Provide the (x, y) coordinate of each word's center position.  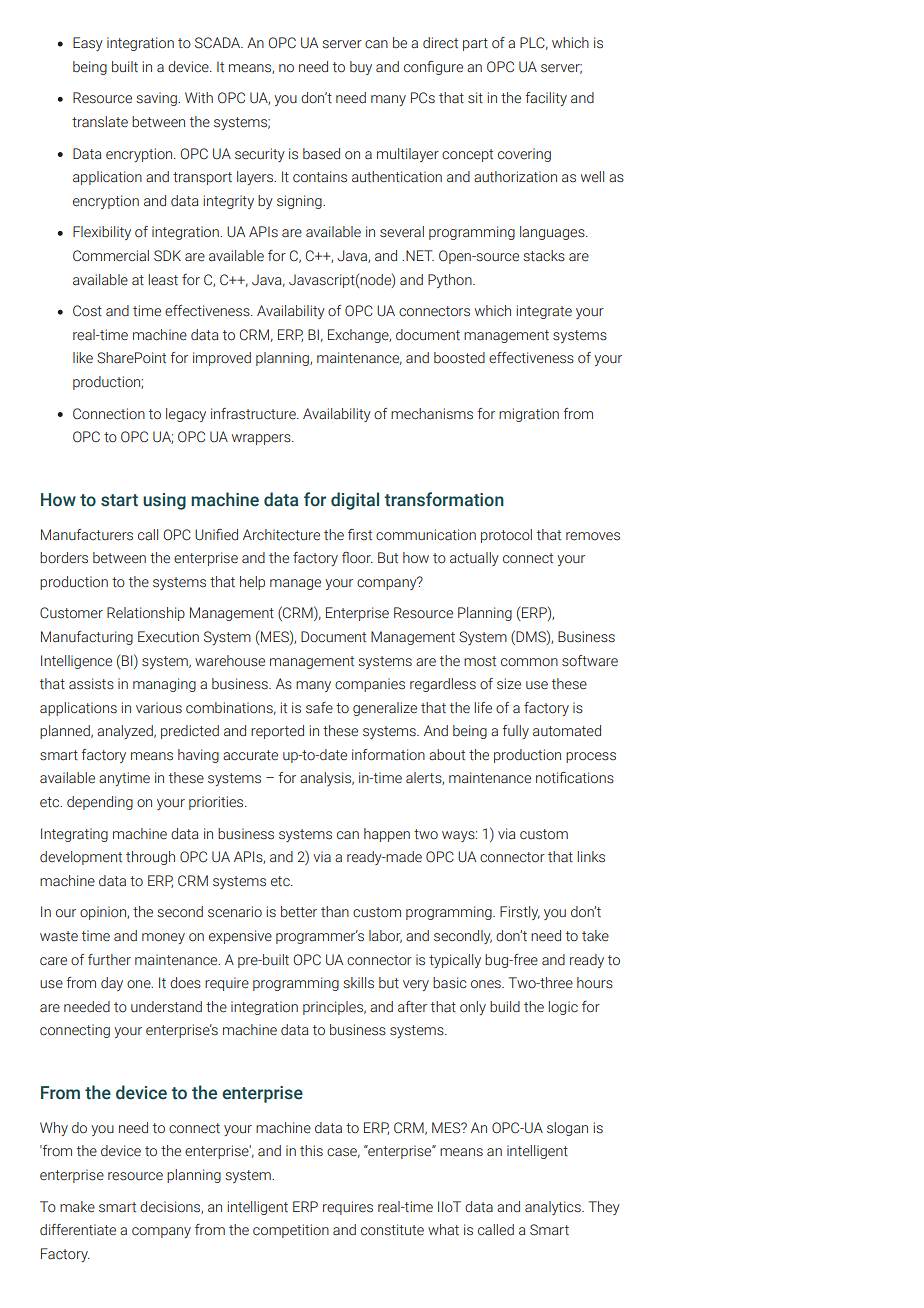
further (109, 960)
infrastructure (254, 414)
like (83, 357)
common (529, 662)
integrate (544, 312)
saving (157, 99)
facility (546, 99)
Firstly (520, 913)
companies (370, 685)
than (335, 911)
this (311, 1151)
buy (361, 68)
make (77, 1207)
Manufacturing (87, 638)
